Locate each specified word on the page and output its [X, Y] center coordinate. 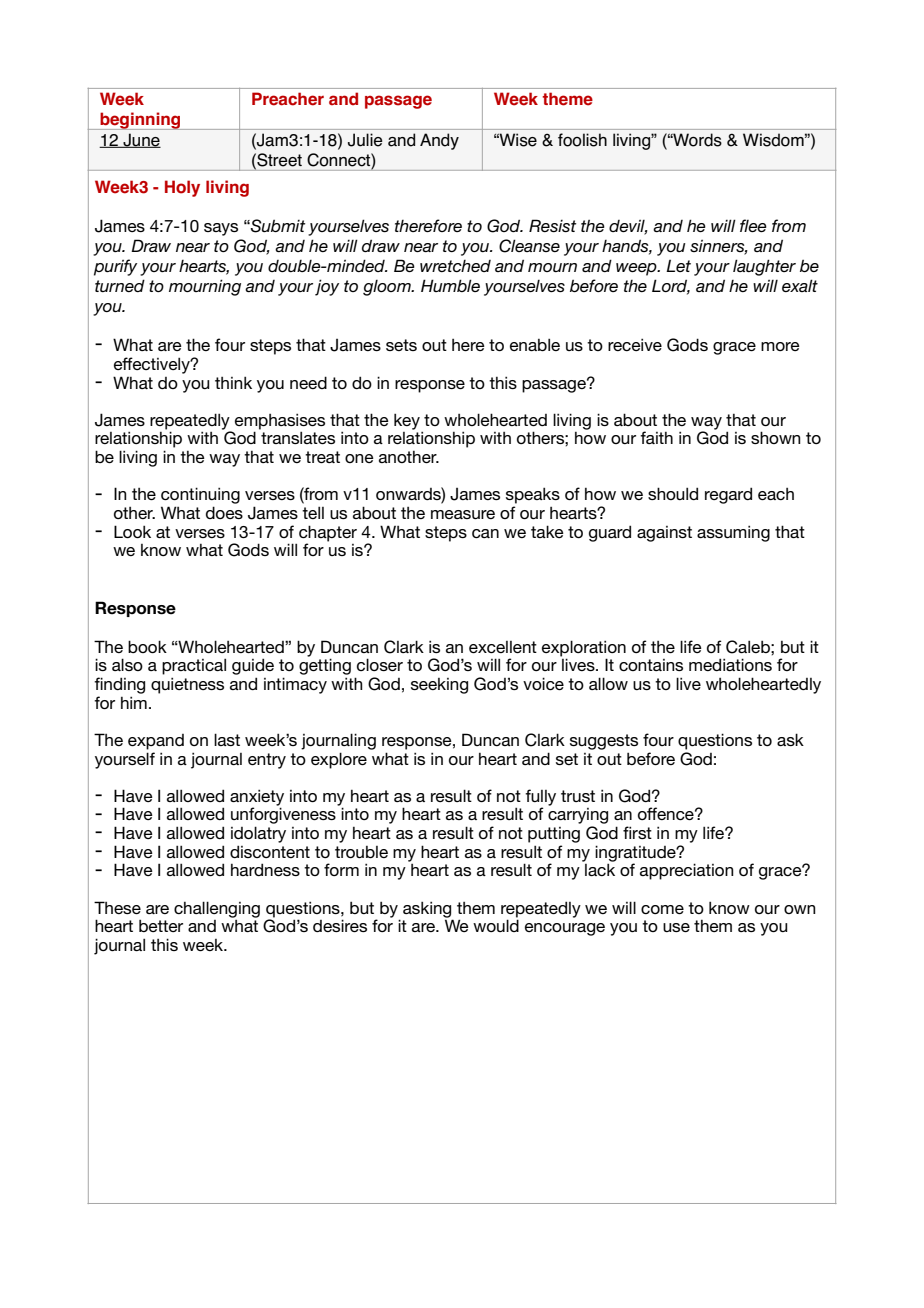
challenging [217, 909]
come [662, 909]
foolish [582, 140]
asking [428, 910]
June [141, 140]
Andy [439, 141]
